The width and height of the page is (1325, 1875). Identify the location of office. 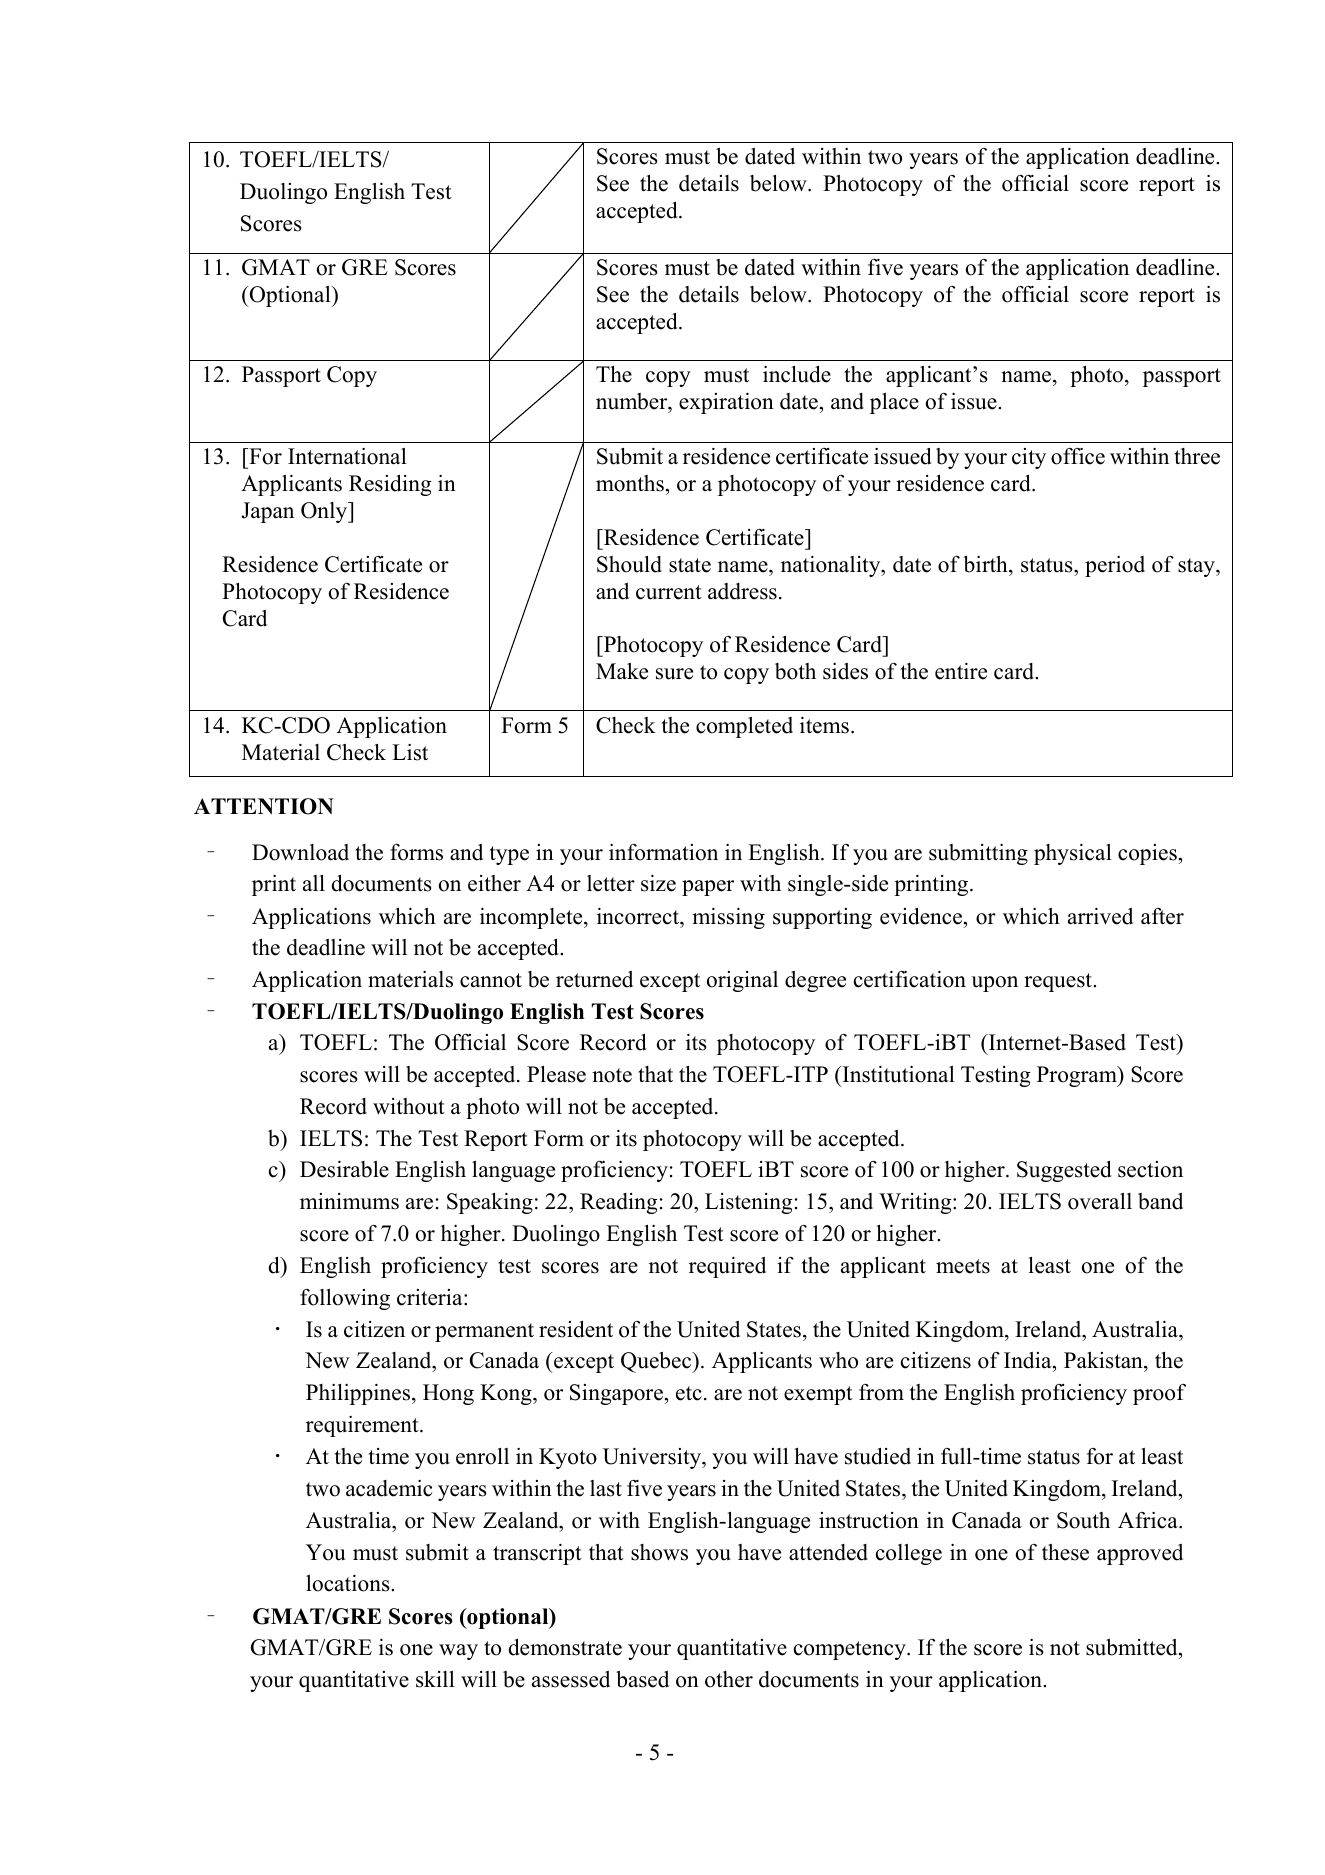
(1078, 456).
